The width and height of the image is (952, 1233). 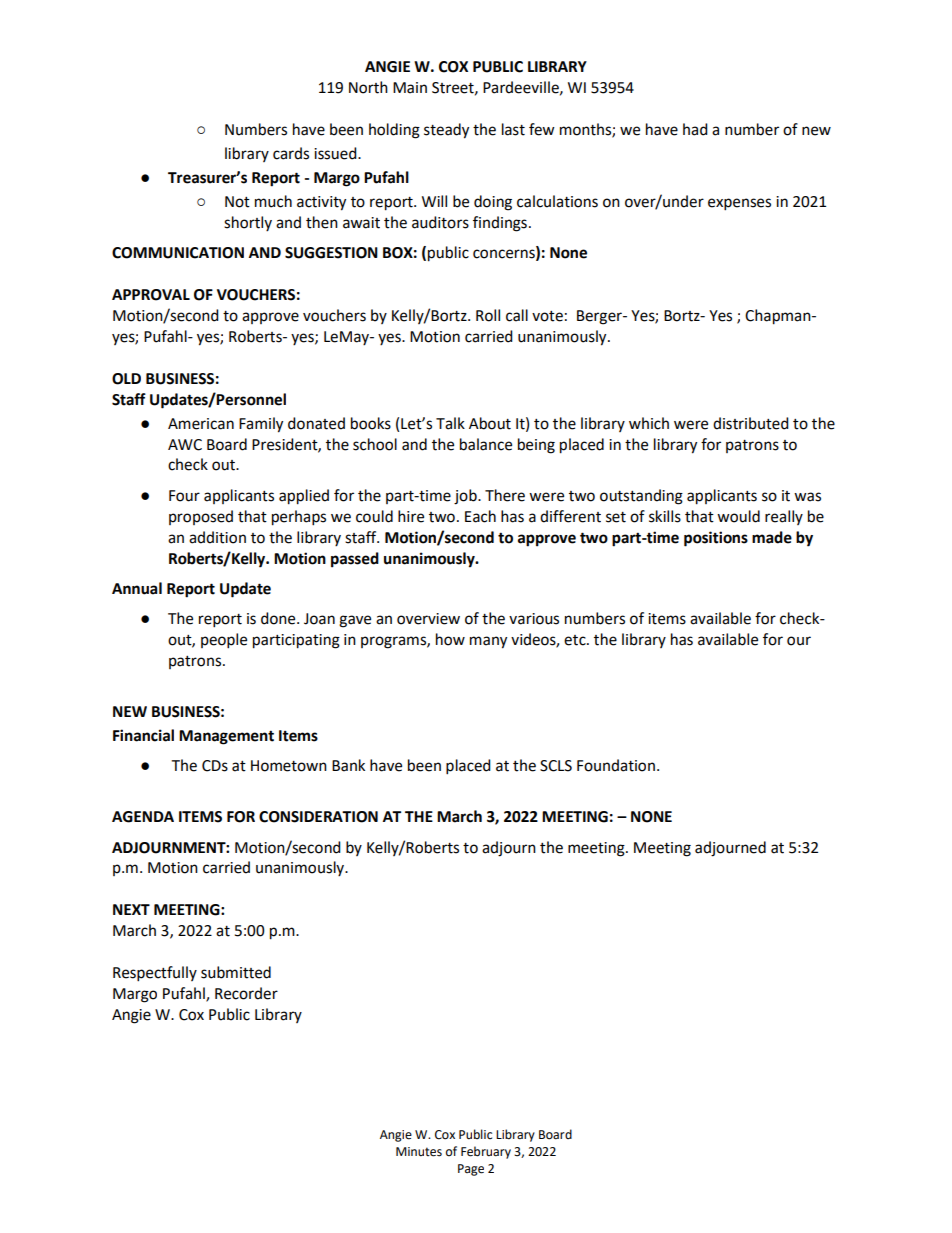 I want to click on Recorder, so click(x=246, y=993).
